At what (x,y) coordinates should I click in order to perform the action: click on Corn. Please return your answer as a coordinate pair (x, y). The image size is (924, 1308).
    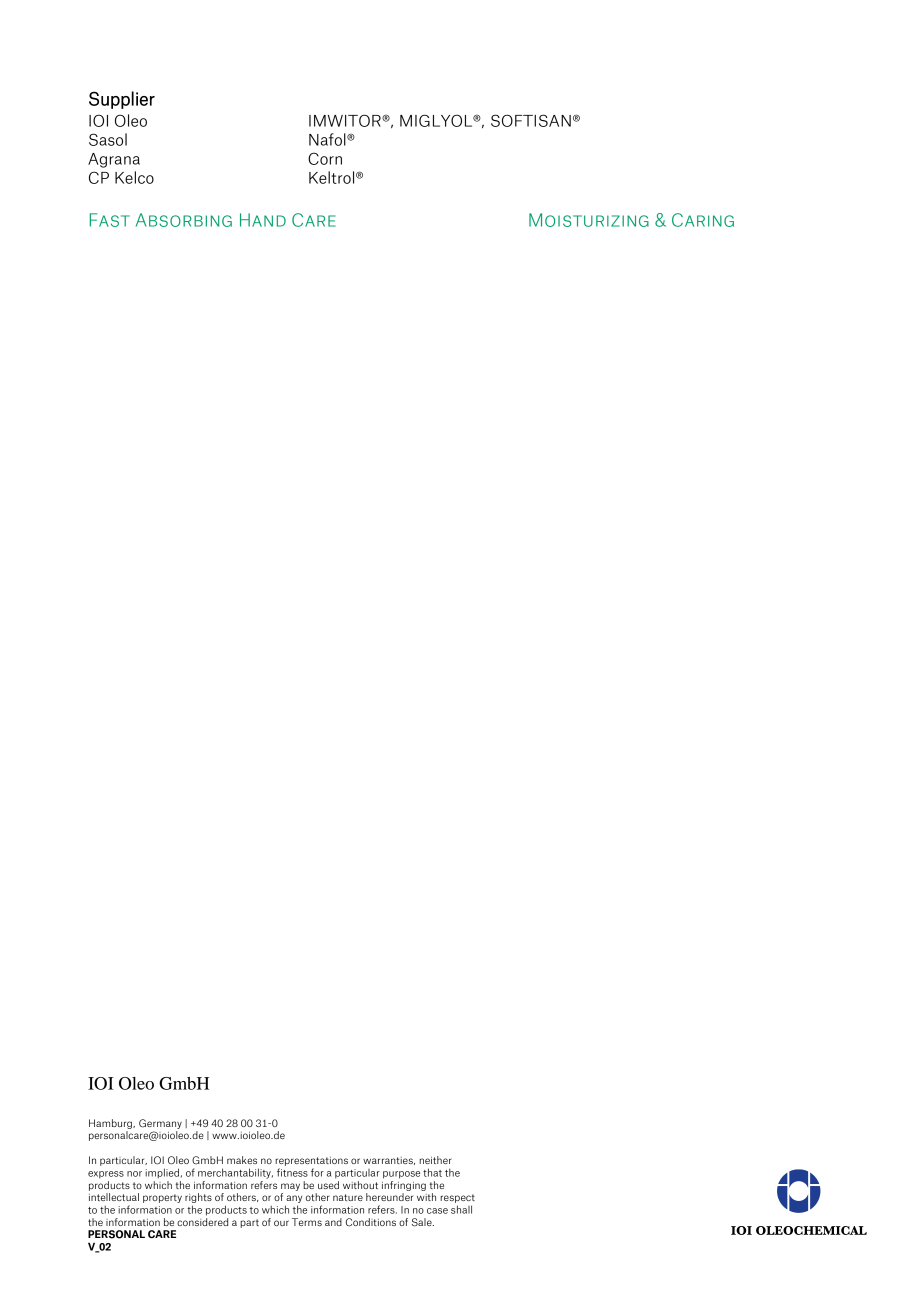
    Looking at the image, I should click on (325, 158).
